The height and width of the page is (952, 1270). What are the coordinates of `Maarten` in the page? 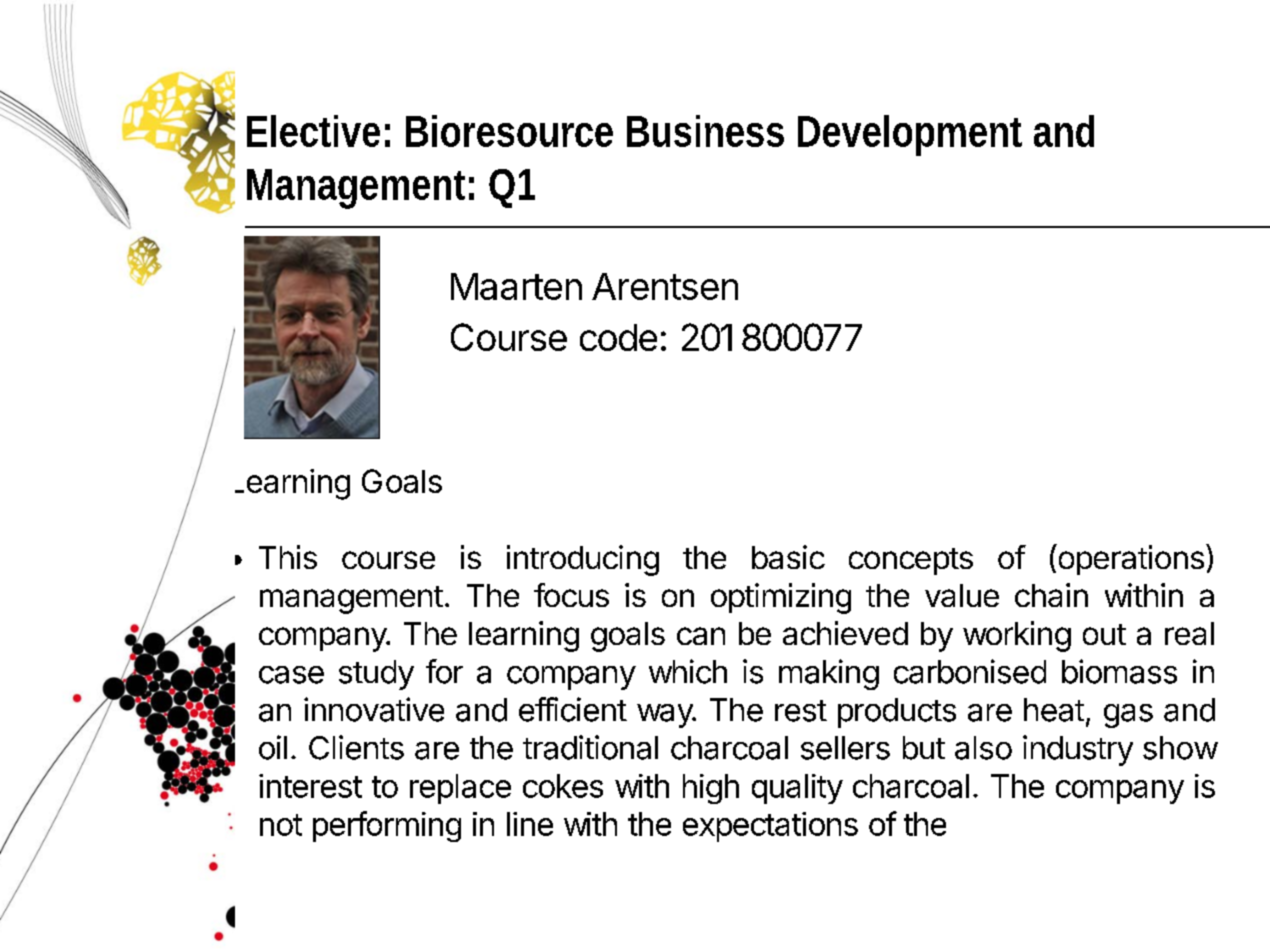 It's located at (516, 286).
